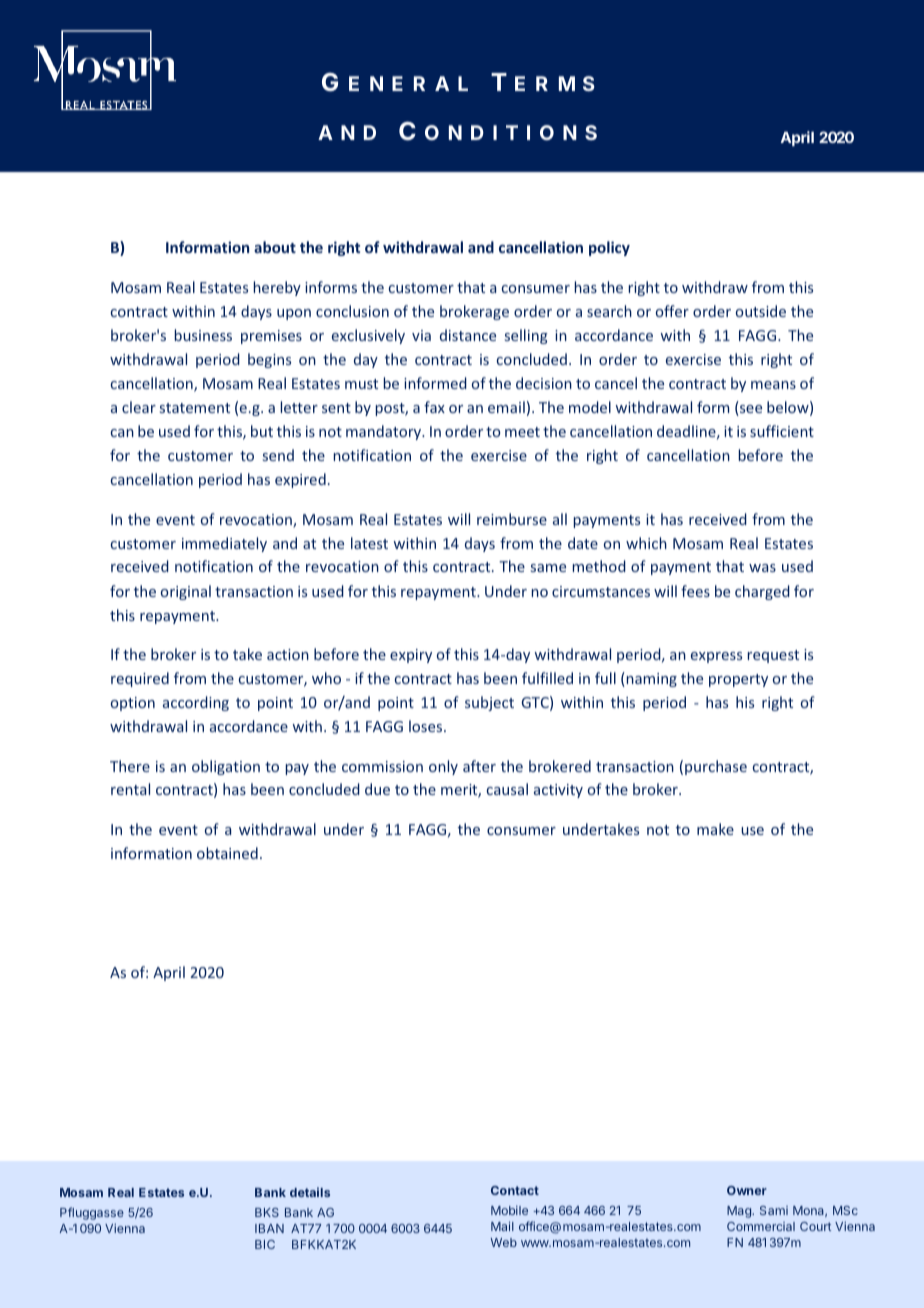 The image size is (924, 1308). I want to click on after, so click(479, 766).
